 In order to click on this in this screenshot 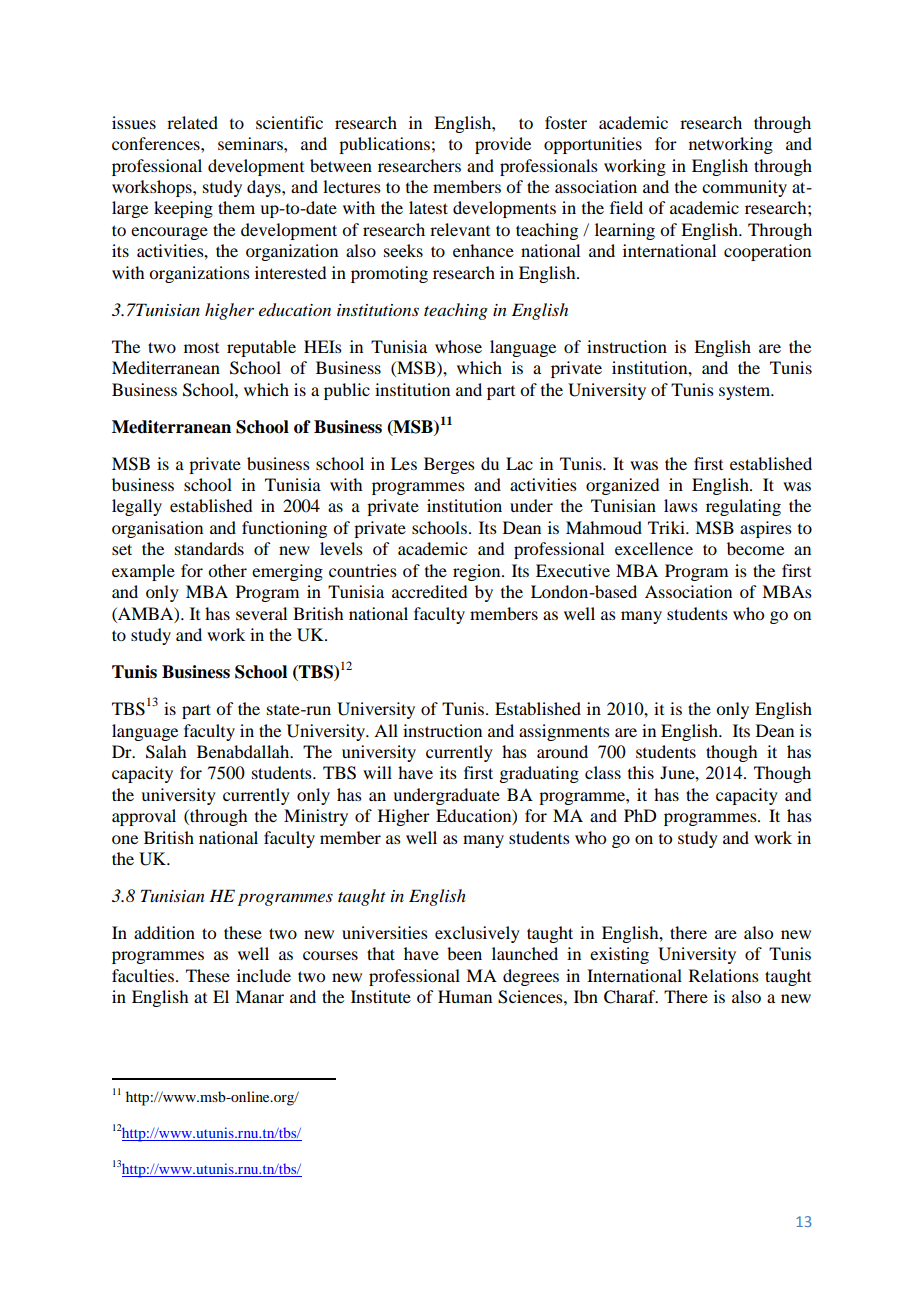, I will do `click(641, 772)`.
